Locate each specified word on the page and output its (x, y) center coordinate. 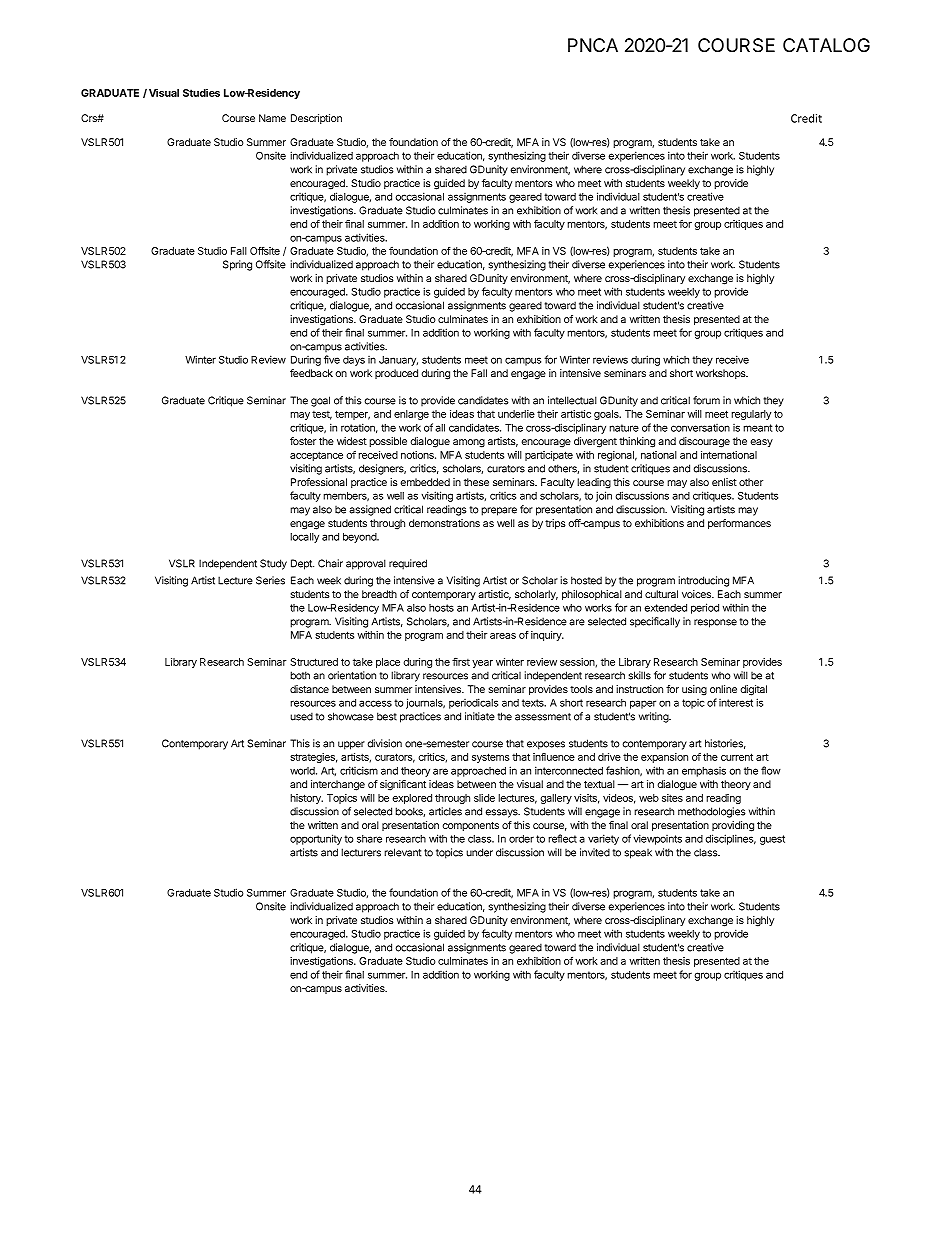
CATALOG (826, 45)
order (521, 839)
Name (272, 118)
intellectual (572, 400)
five (332, 359)
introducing (703, 581)
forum (706, 400)
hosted (586, 580)
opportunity (316, 839)
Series (270, 580)
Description (316, 119)
